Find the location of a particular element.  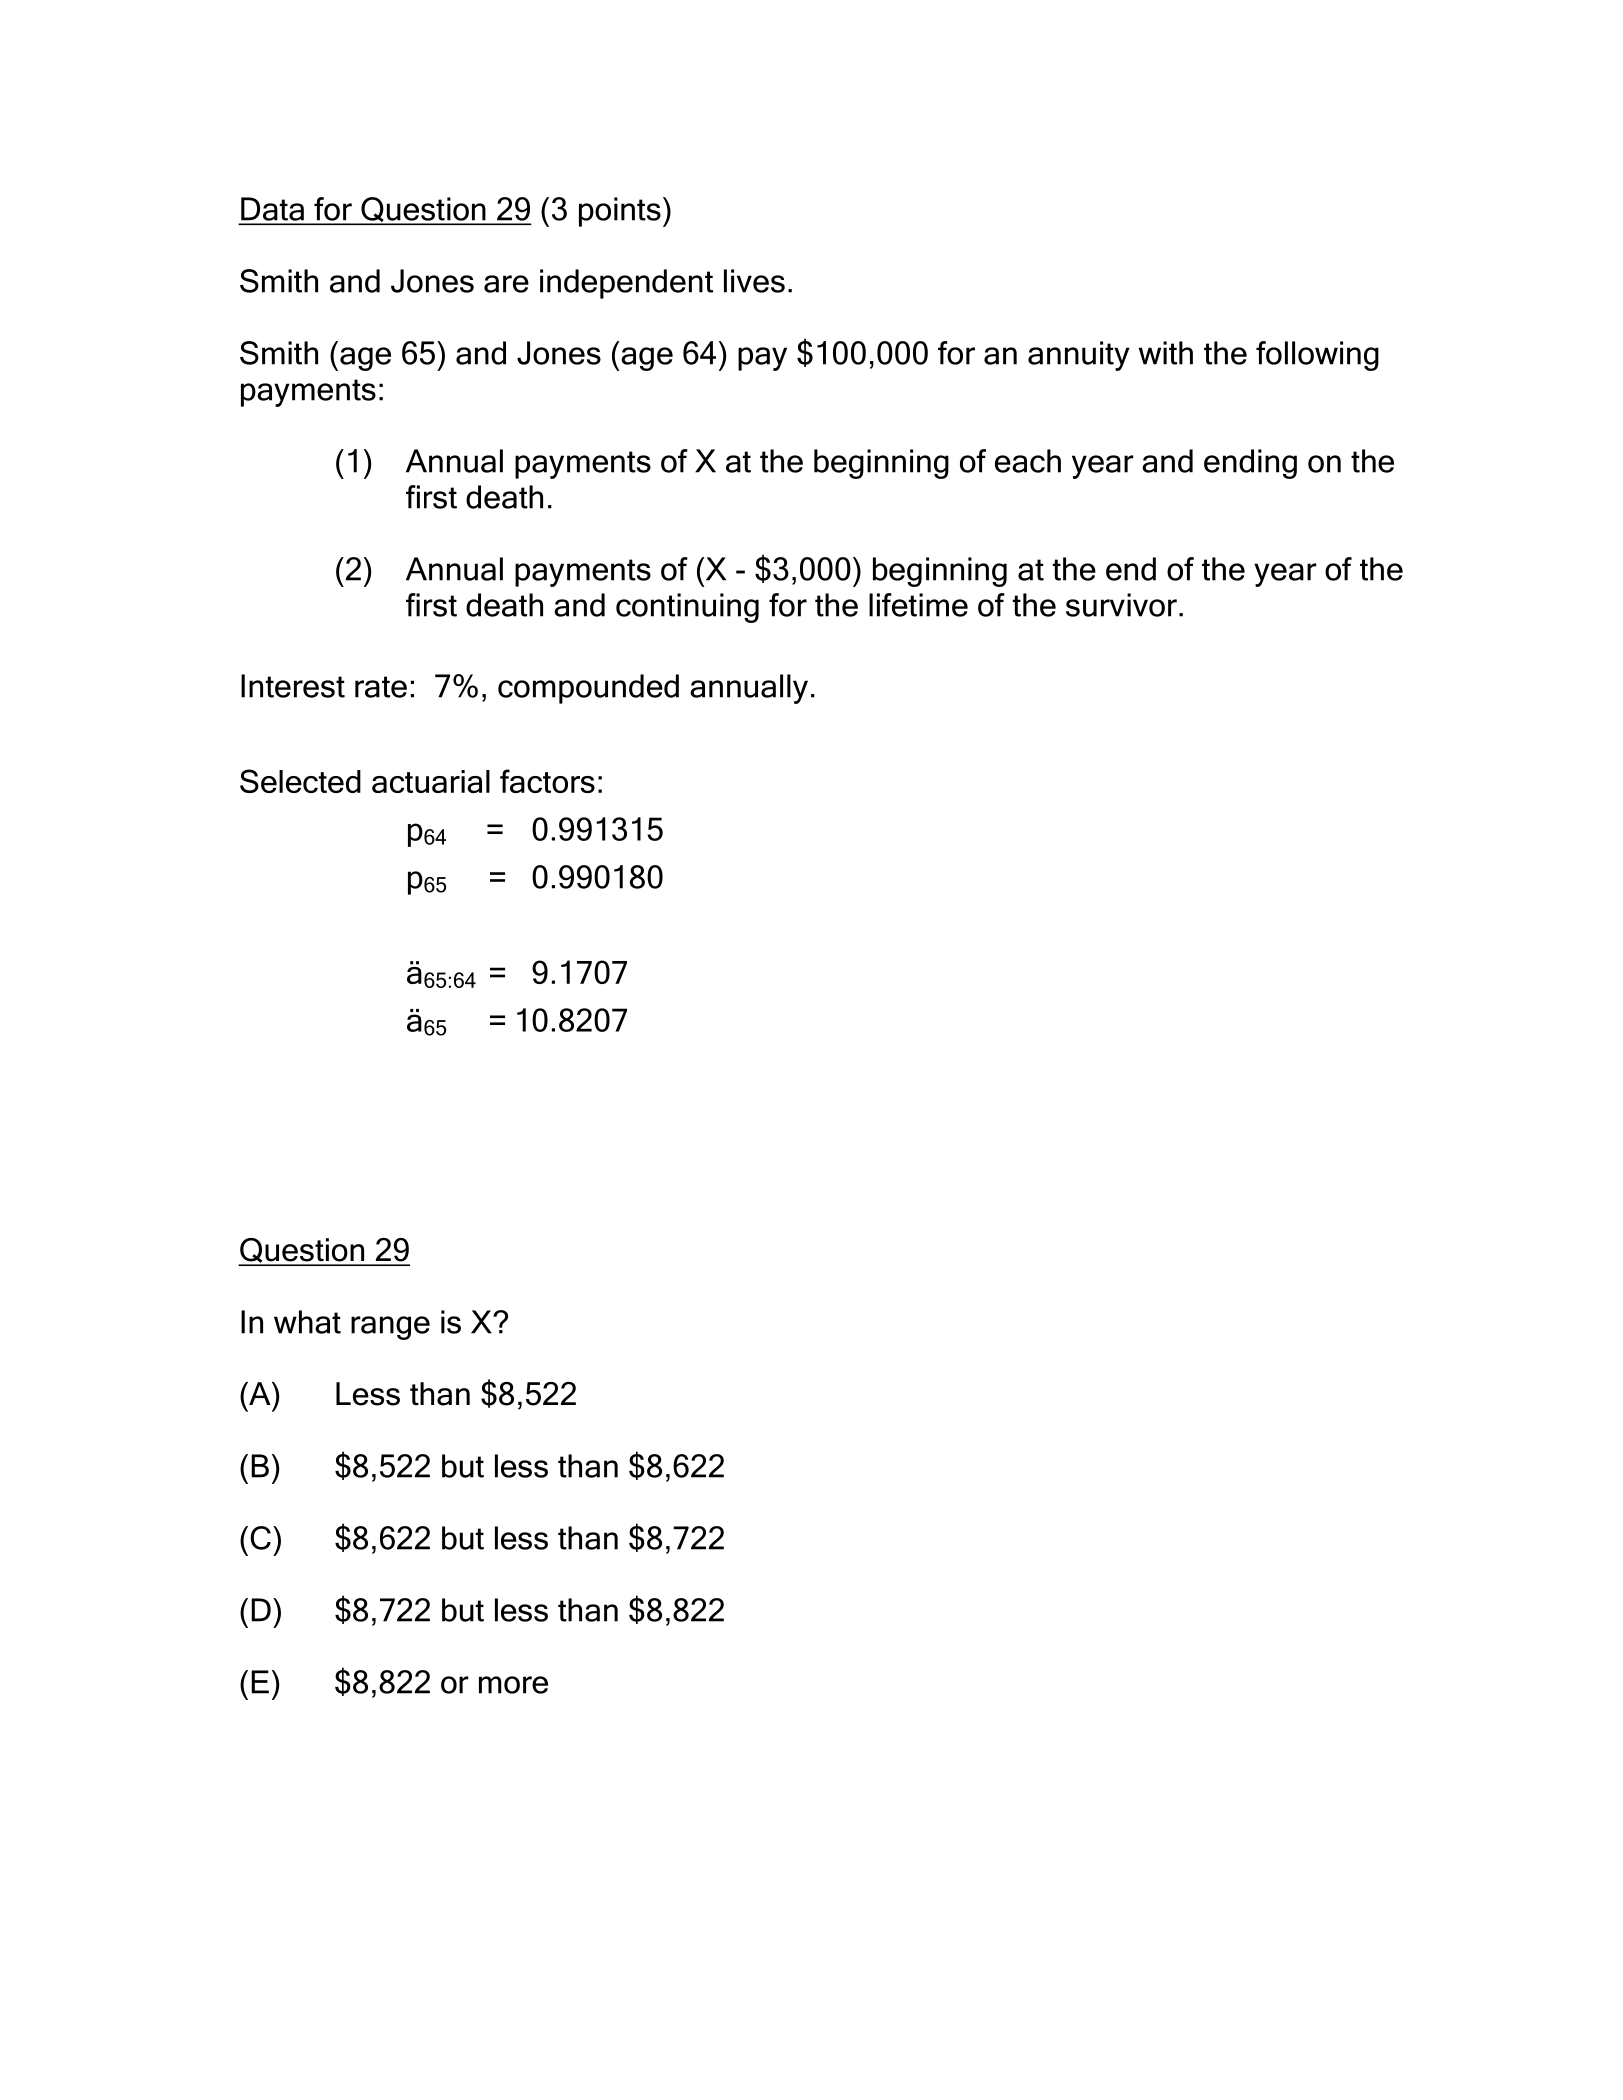

are is located at coordinates (506, 284).
